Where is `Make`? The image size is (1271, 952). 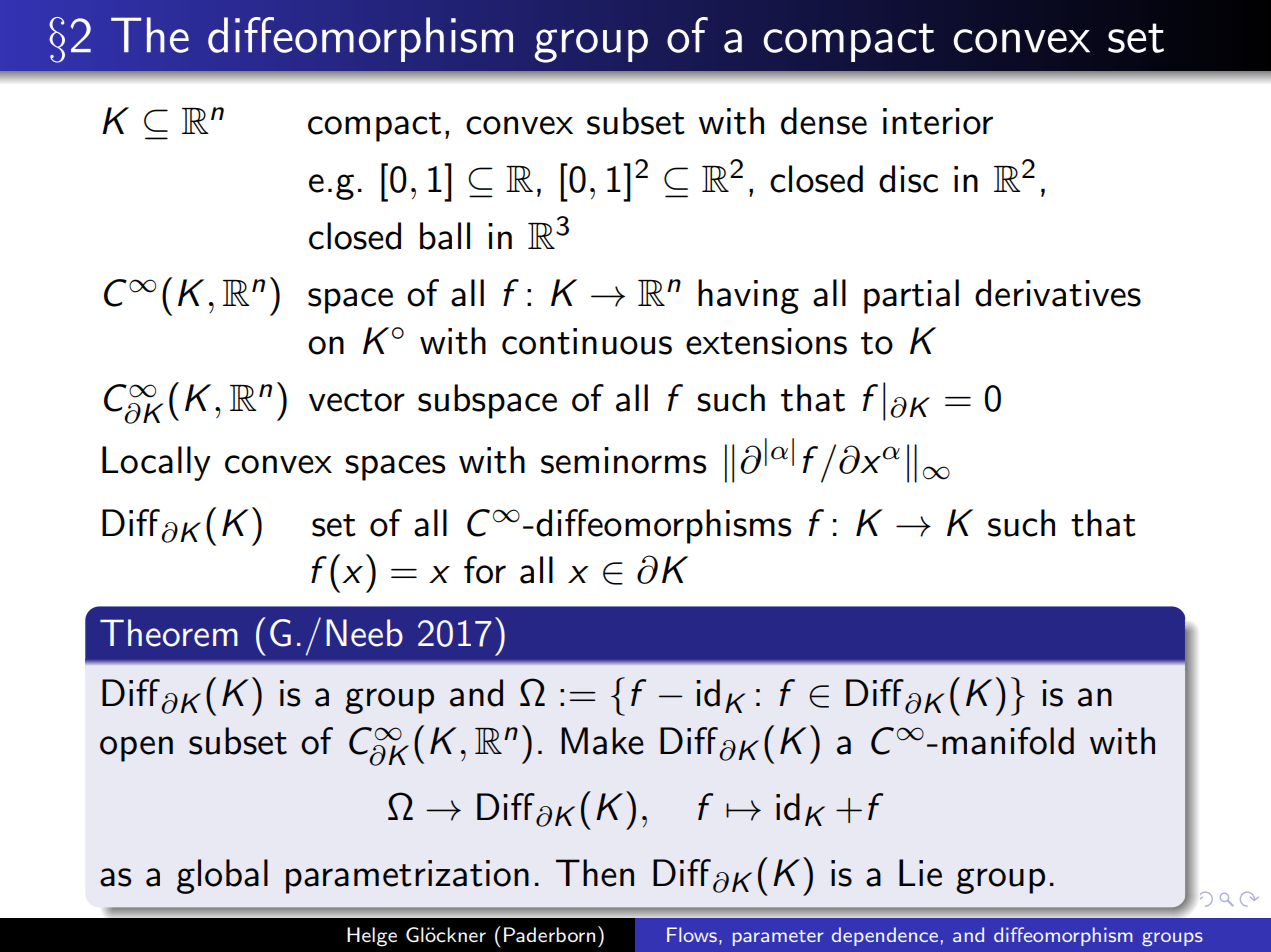 Make is located at coordinates (602, 741).
